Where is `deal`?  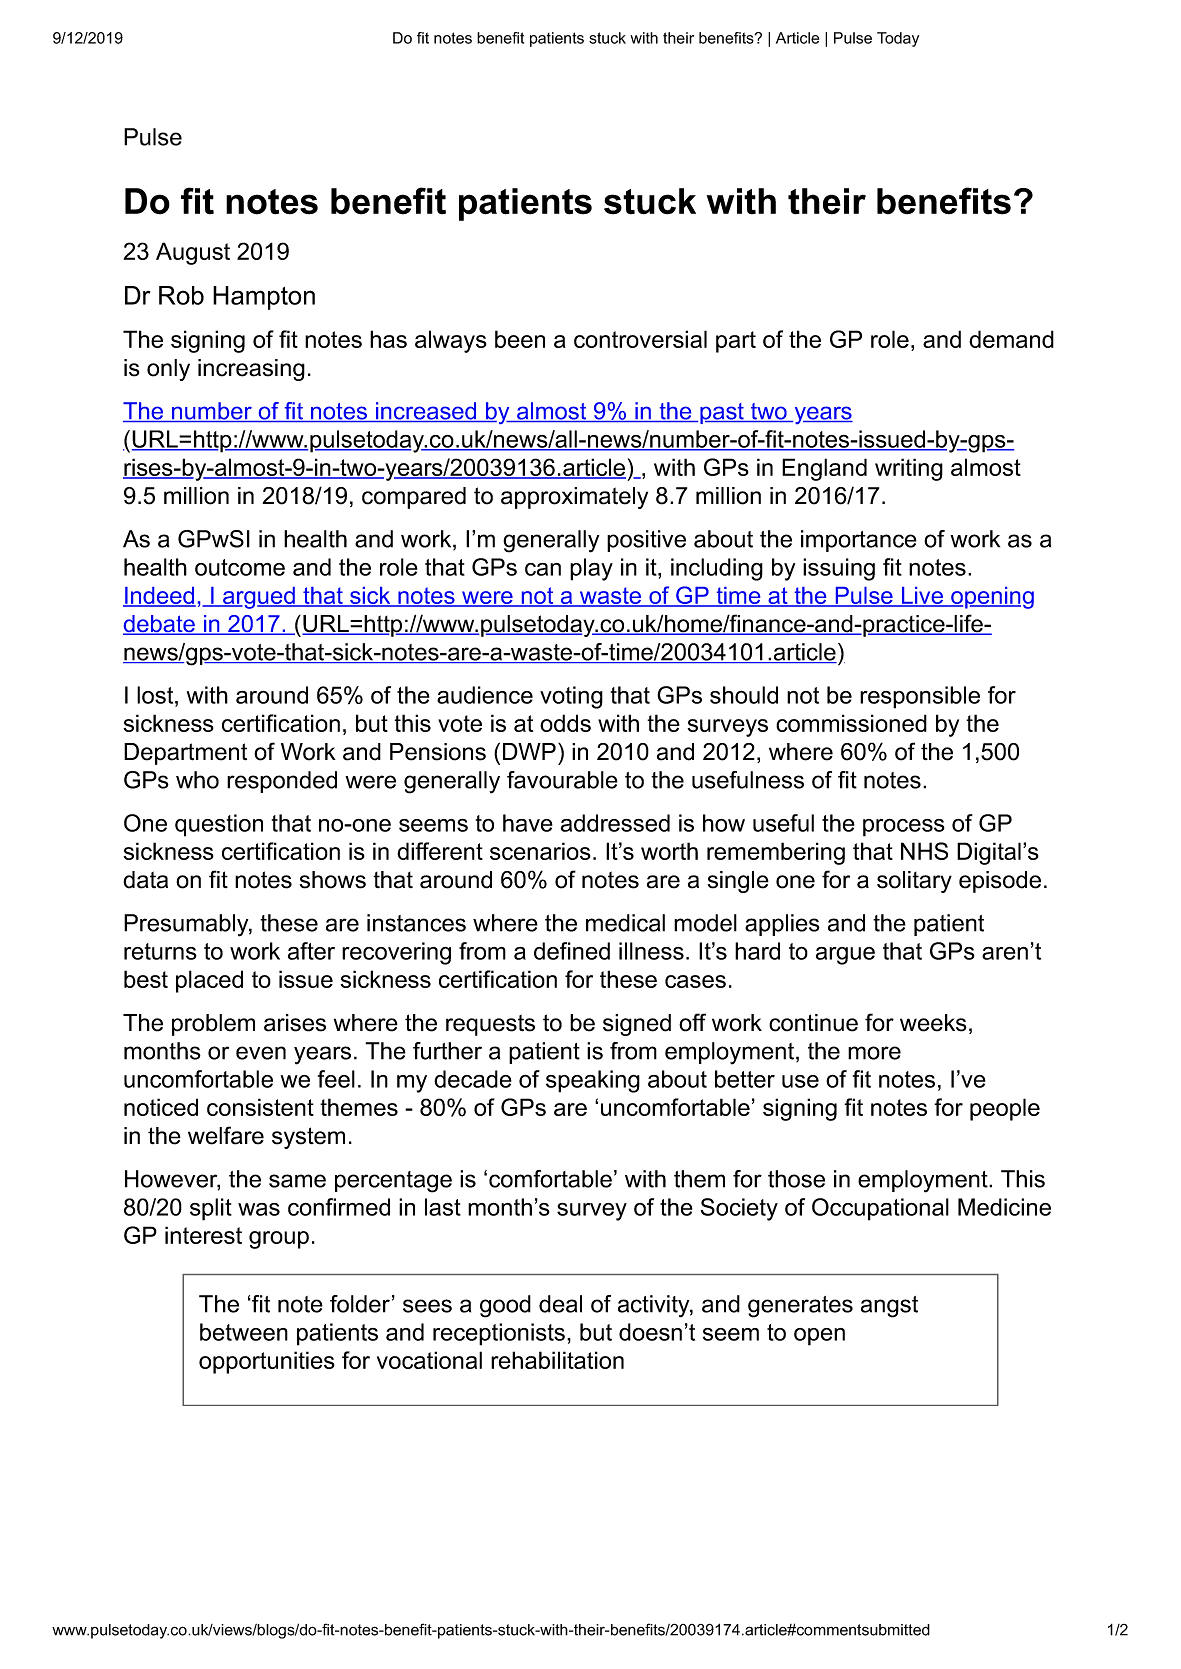
deal is located at coordinates (560, 1304).
